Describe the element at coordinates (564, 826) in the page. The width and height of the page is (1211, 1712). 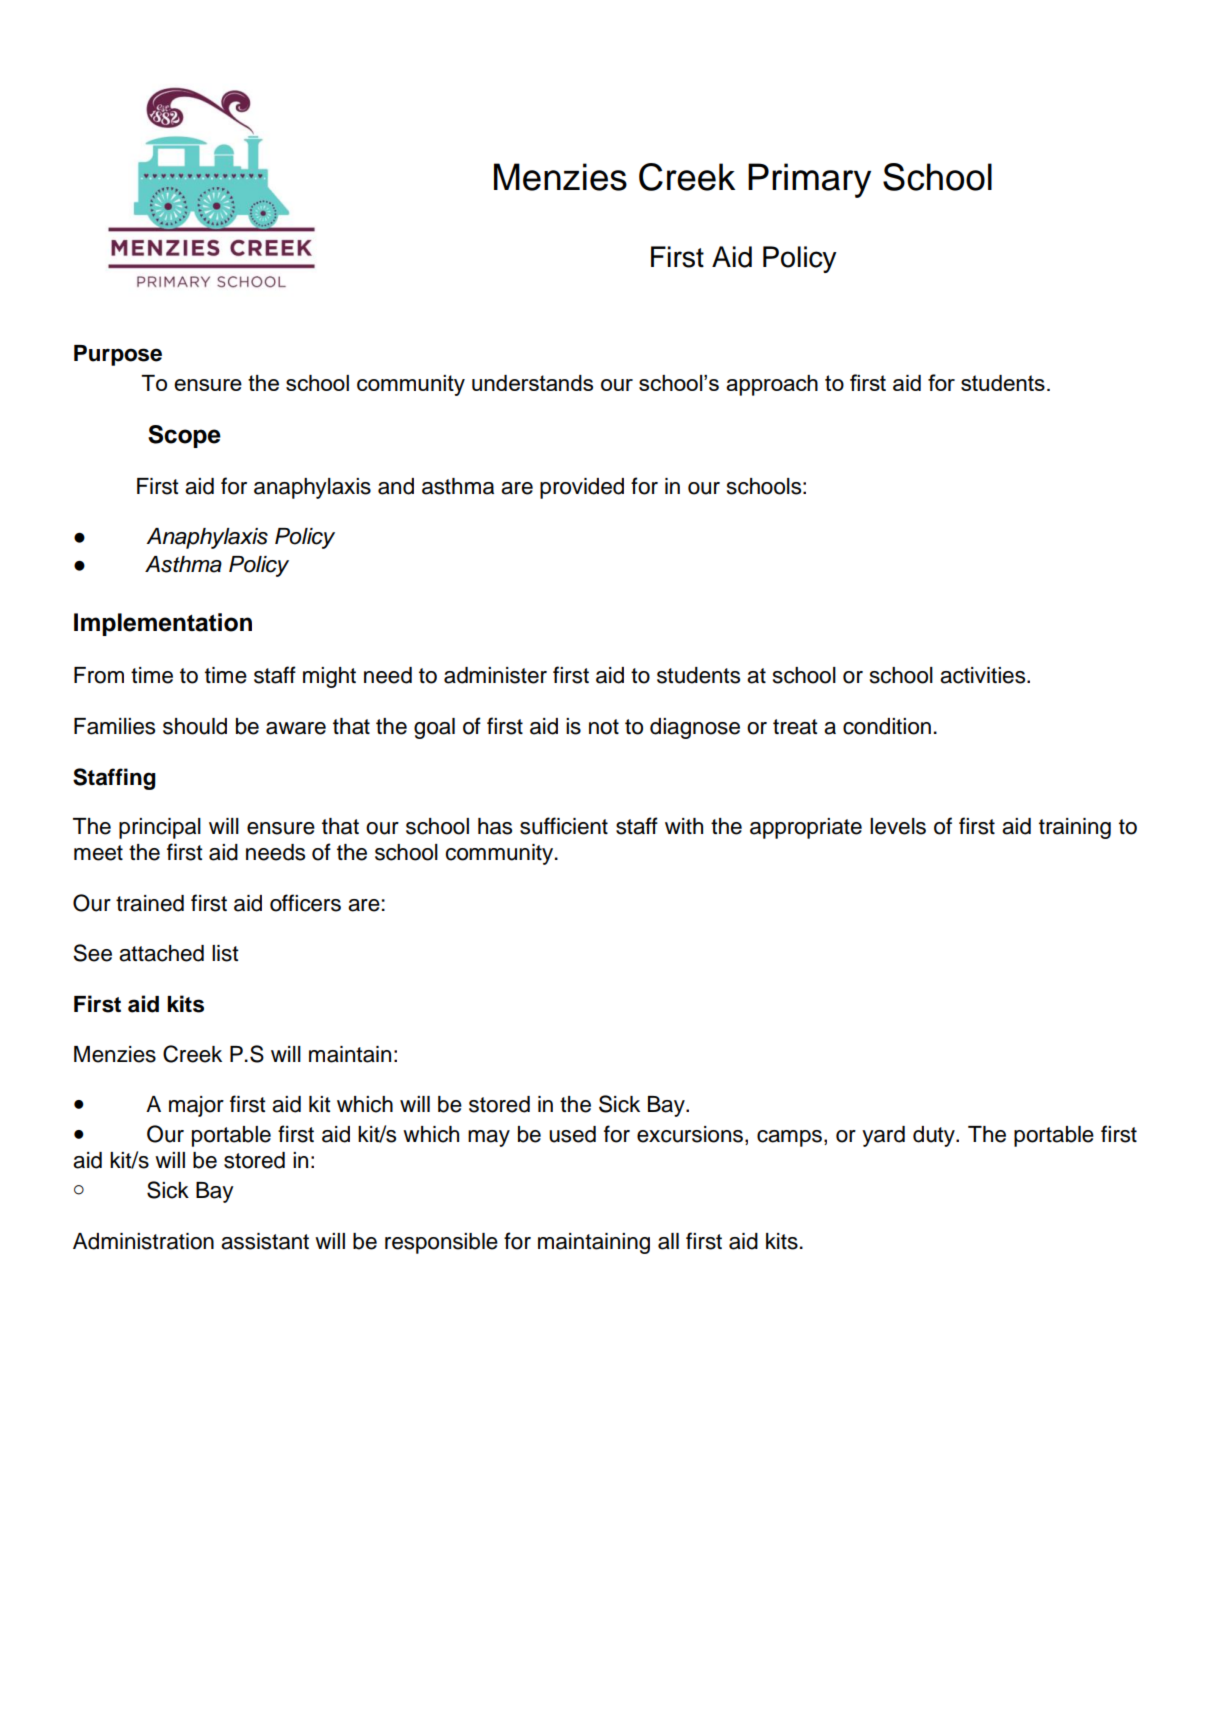
I see `sufficient` at that location.
